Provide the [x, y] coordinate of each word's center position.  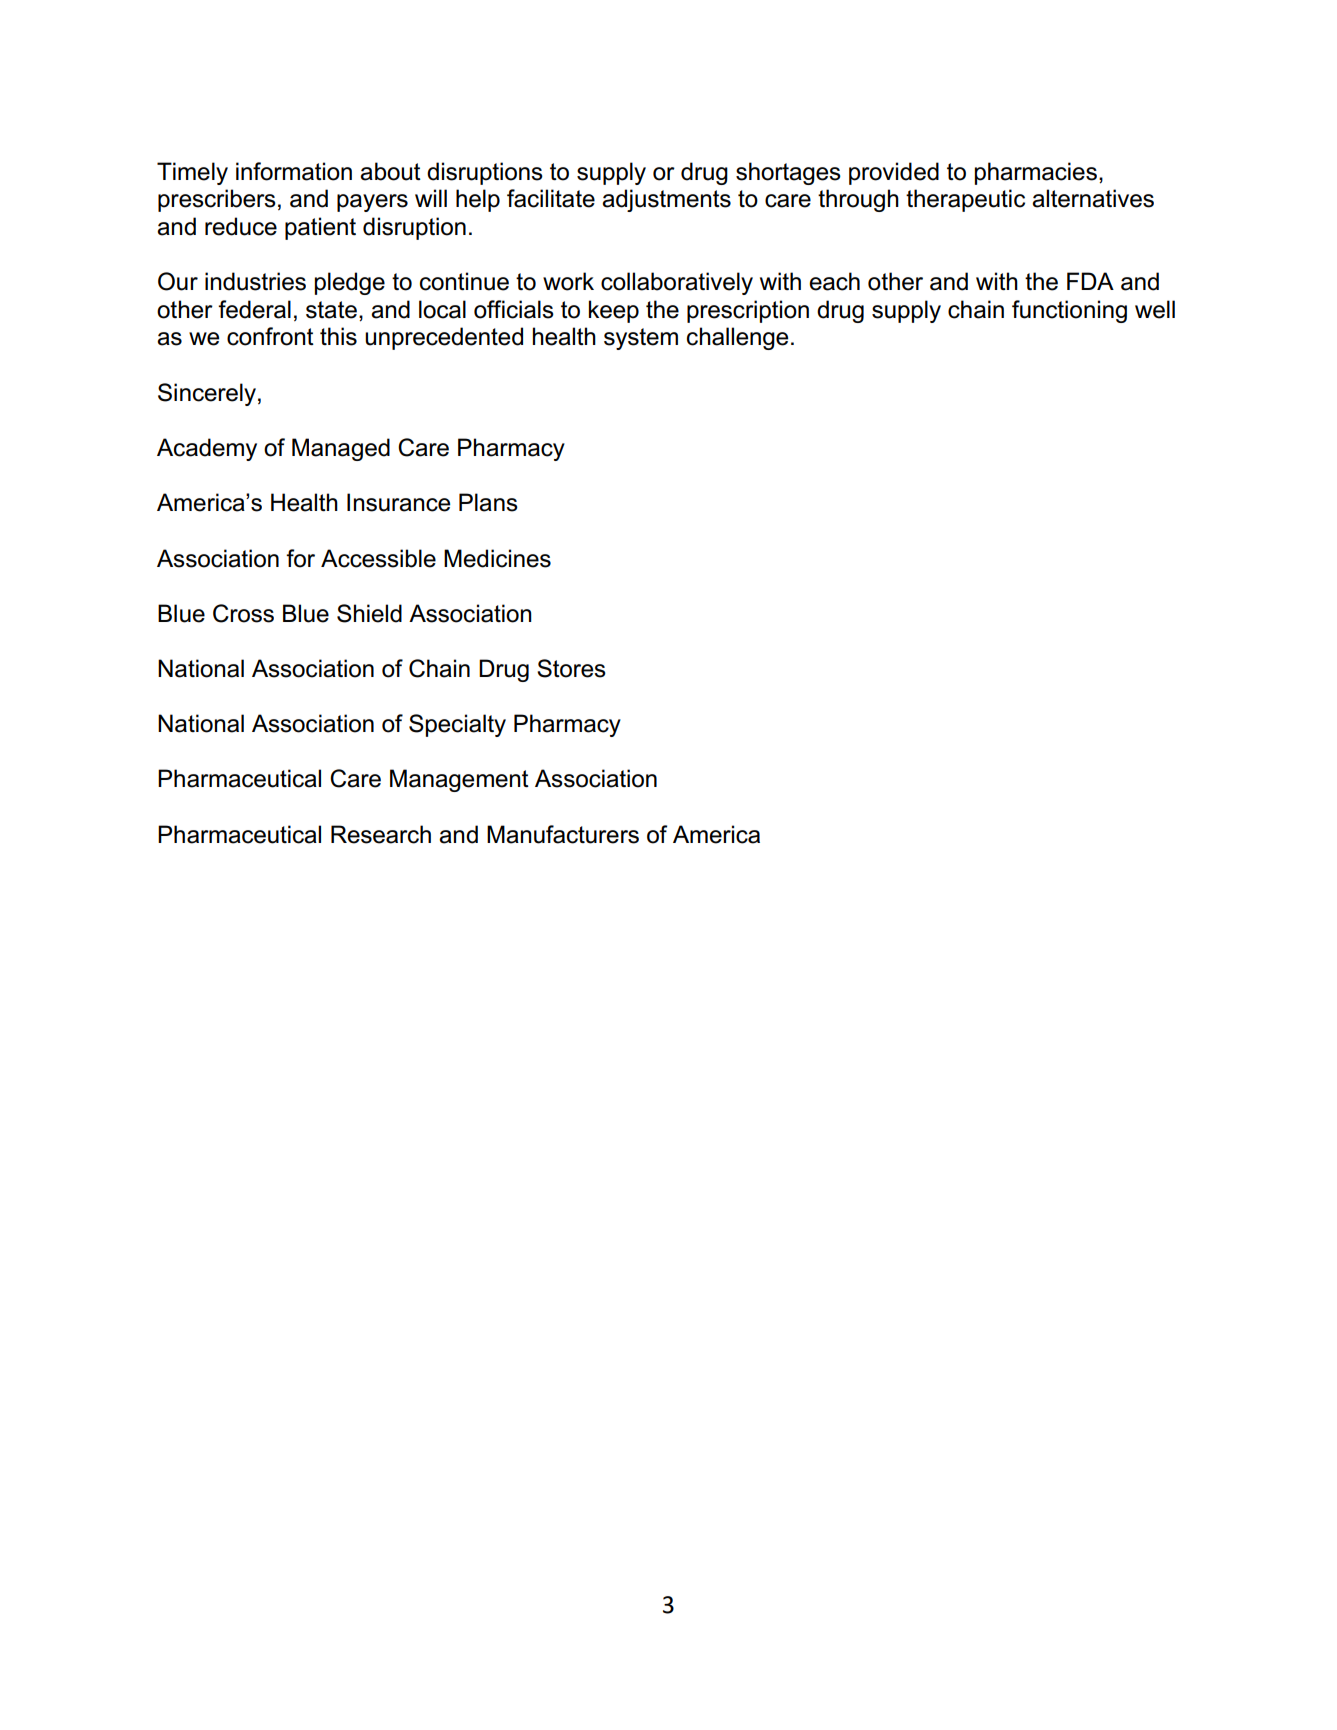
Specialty [457, 725]
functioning [1069, 311]
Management [459, 780]
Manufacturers [563, 834]
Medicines [497, 558]
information [294, 171]
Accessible [378, 558]
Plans [488, 502]
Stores [571, 668]
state [331, 310]
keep [614, 311]
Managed [341, 449]
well [1155, 309]
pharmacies [1036, 173]
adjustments [666, 200]
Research [381, 834]
